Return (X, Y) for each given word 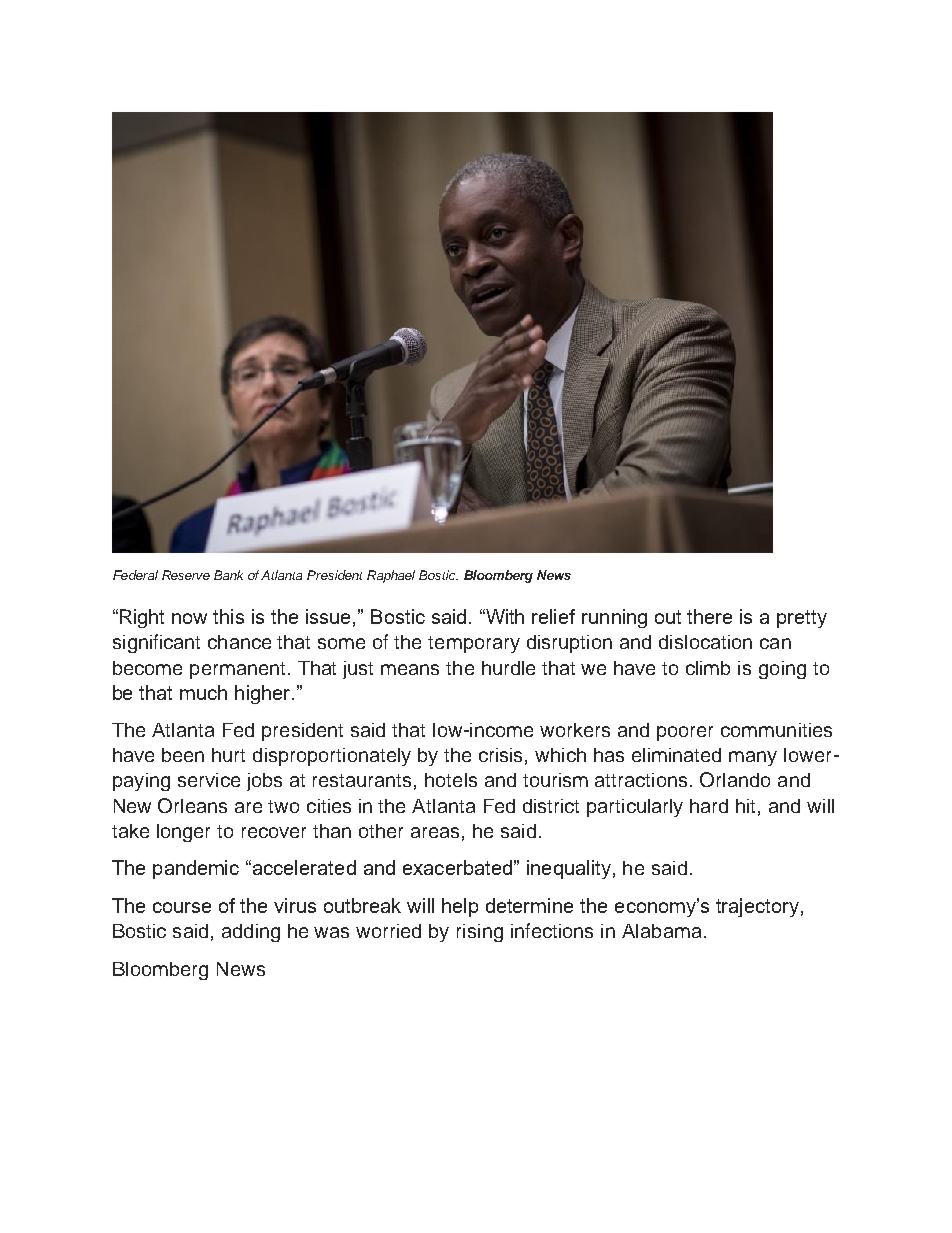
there (709, 616)
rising (480, 933)
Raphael (391, 576)
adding (251, 933)
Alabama (661, 931)
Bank (228, 575)
